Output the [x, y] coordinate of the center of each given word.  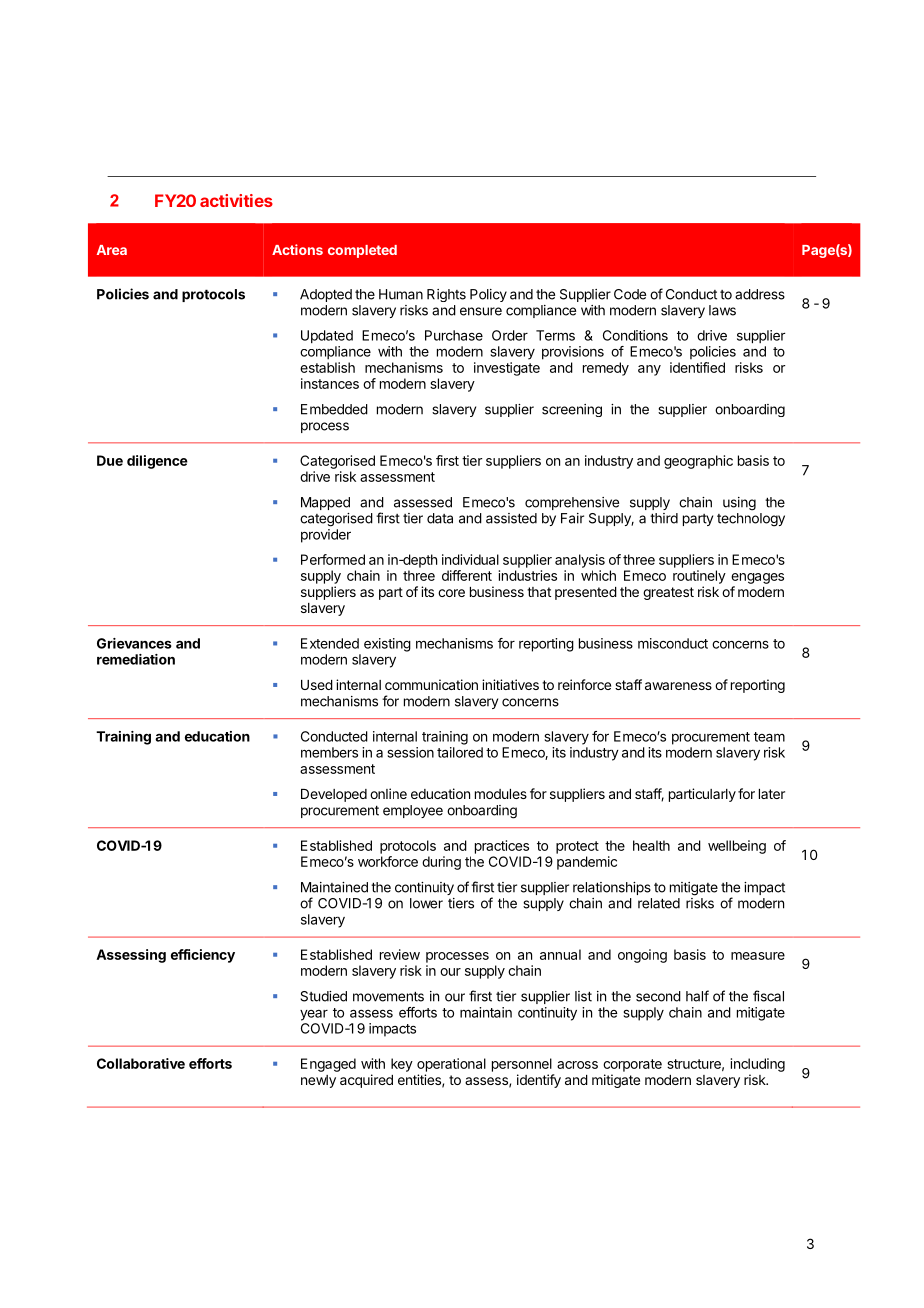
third [664, 518]
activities [236, 200]
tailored [460, 752]
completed [362, 251]
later [772, 794]
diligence [157, 462]
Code [630, 294]
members [329, 752]
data [440, 518]
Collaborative [141, 1063]
